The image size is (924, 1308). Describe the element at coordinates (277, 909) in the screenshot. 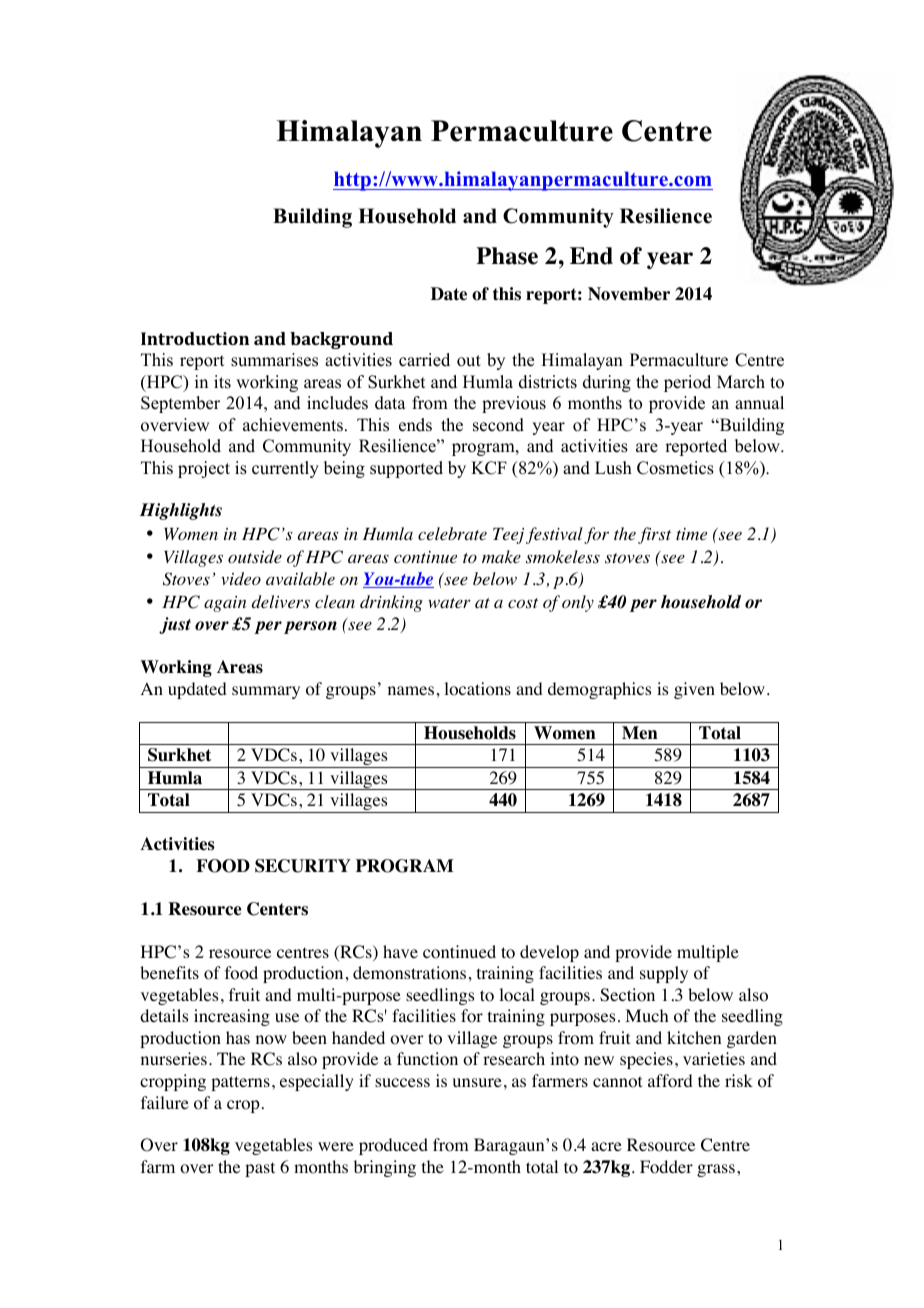

I see `Centers` at that location.
